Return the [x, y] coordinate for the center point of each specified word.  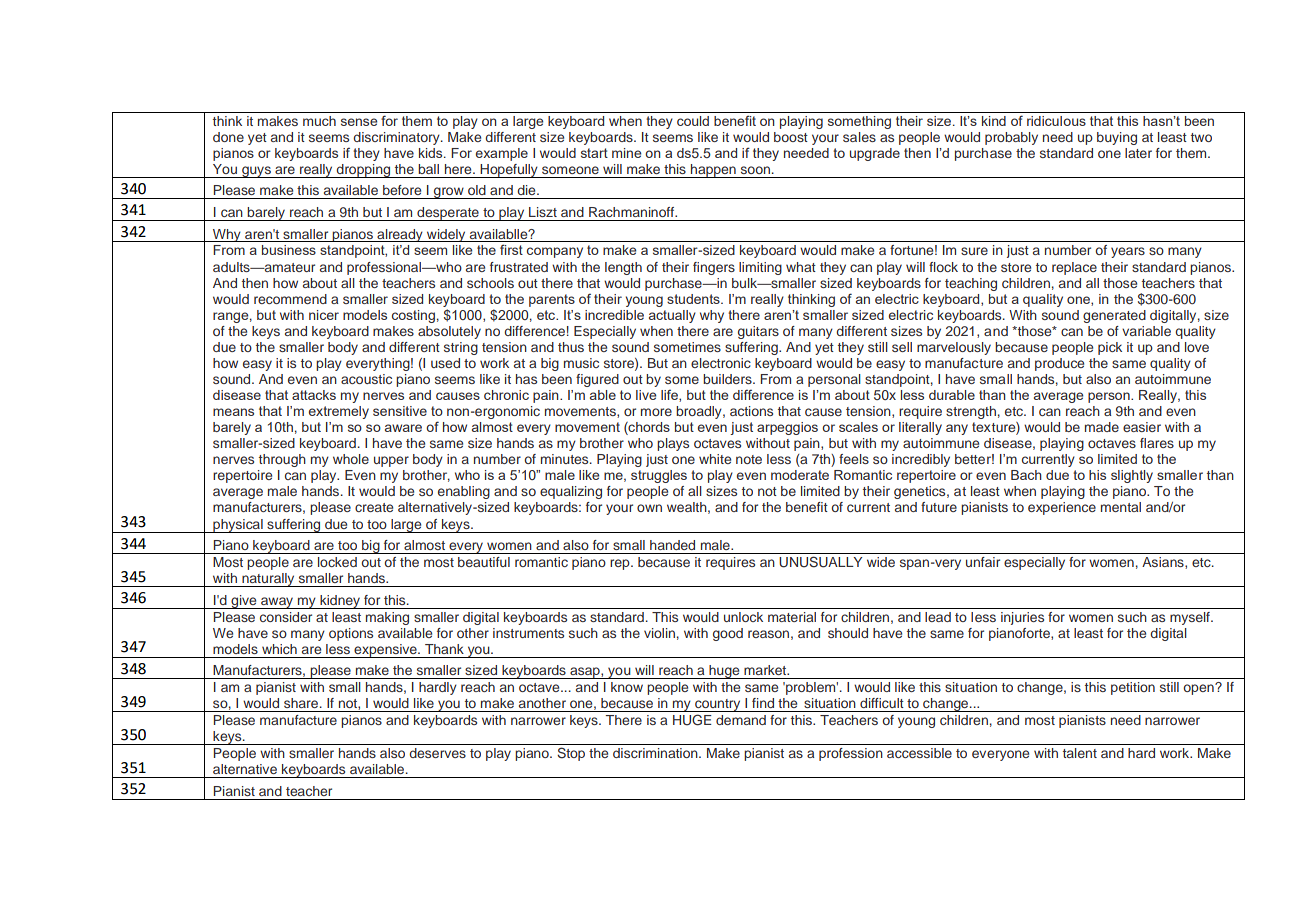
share [302, 703]
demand [741, 720]
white [715, 459]
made [1102, 427]
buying [1117, 138]
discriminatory [397, 138]
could [693, 121]
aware [403, 428]
